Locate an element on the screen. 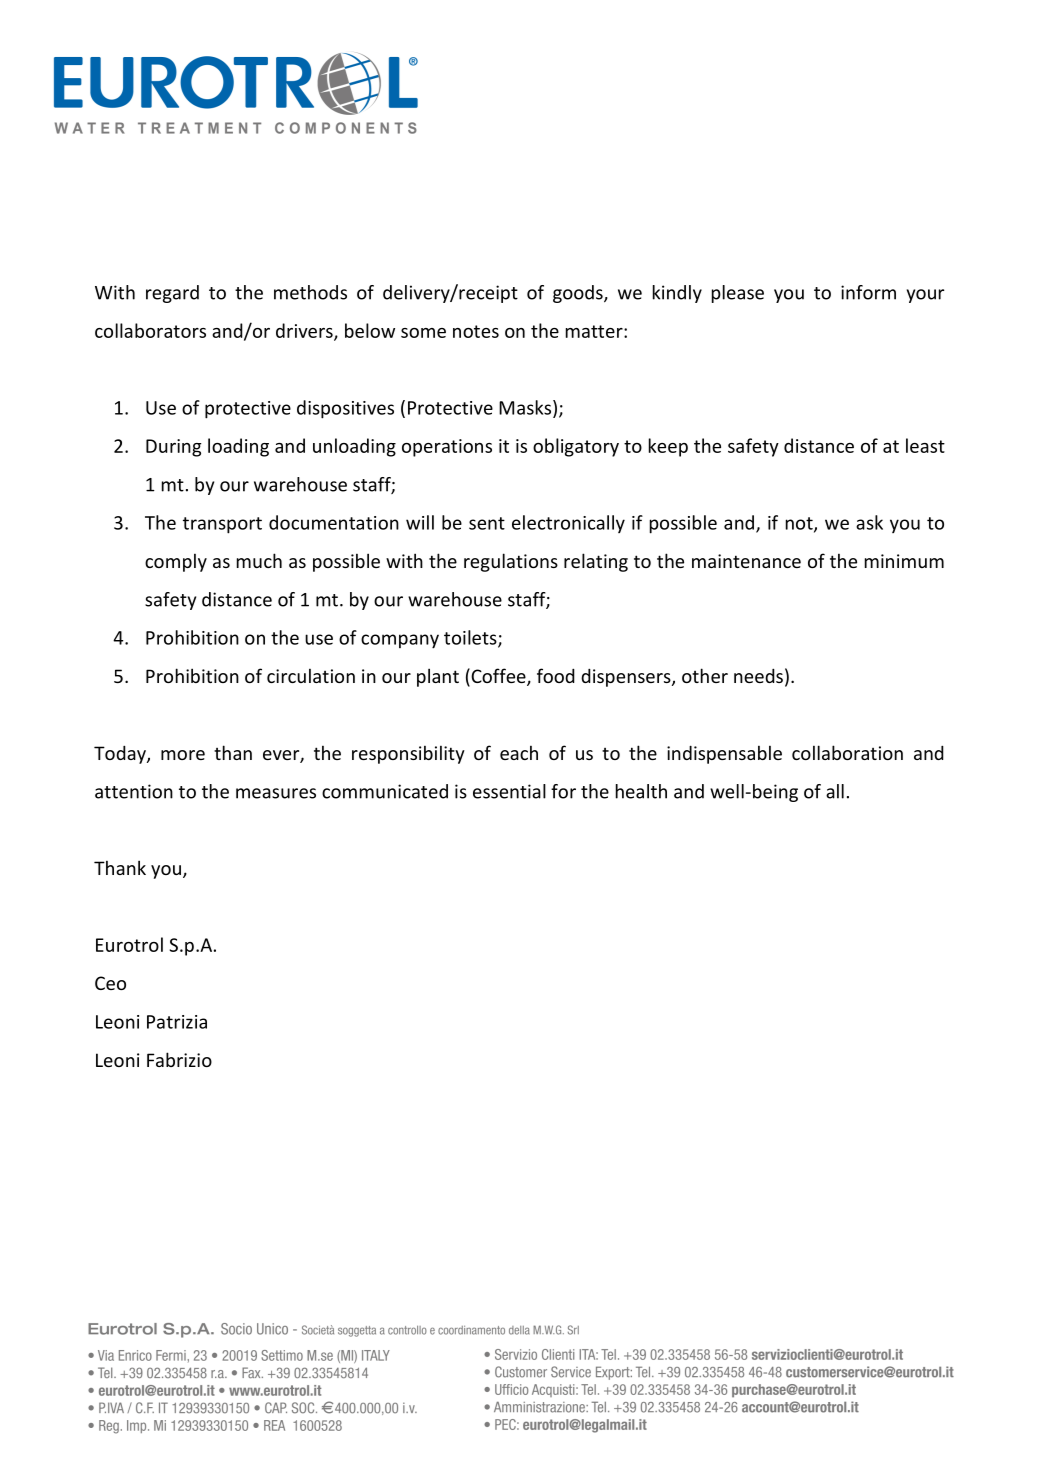 The height and width of the screenshot is (1471, 1039). electronically is located at coordinates (568, 524).
